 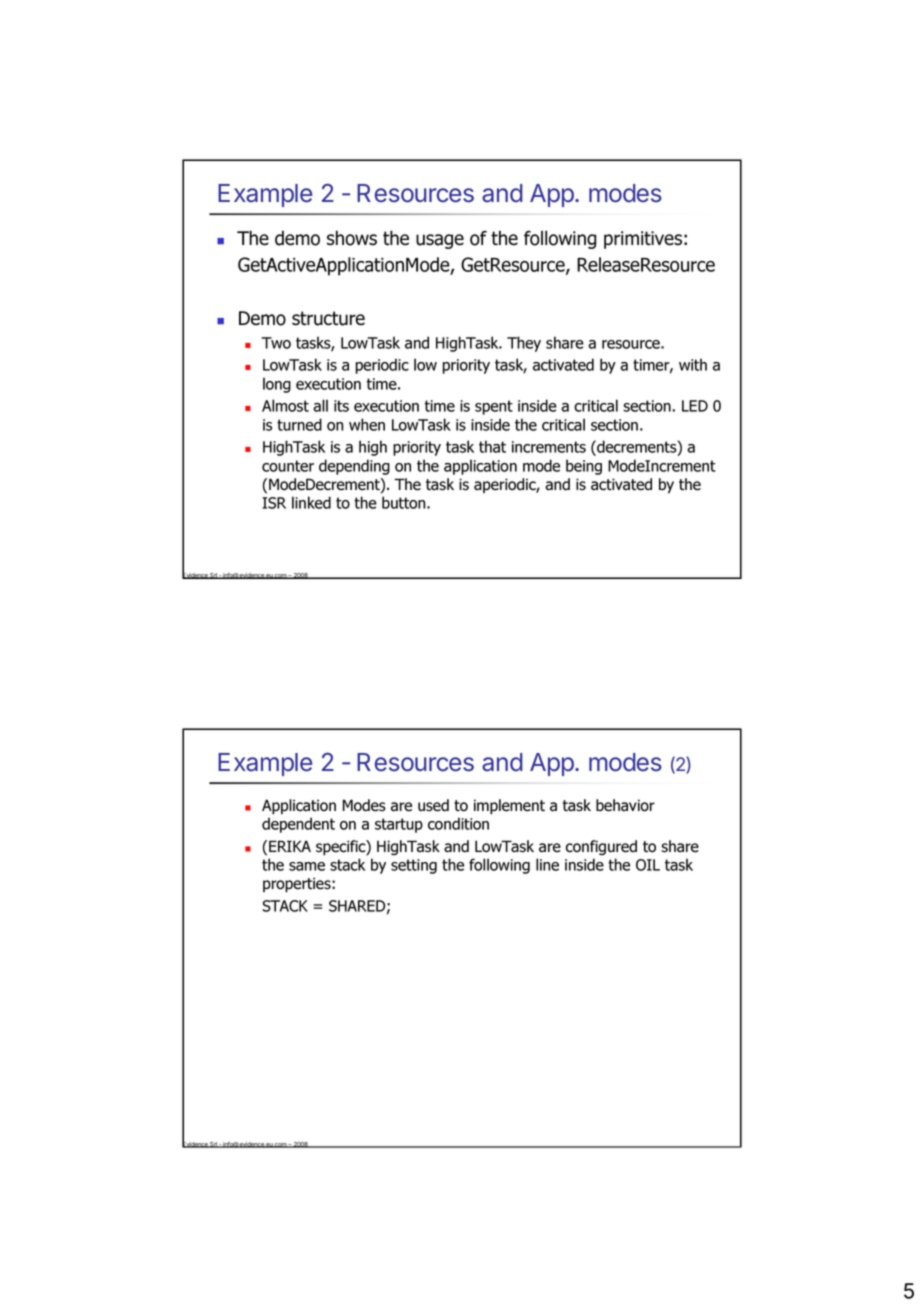 What do you see at coordinates (311, 502) in the screenshot?
I see `linked` at bounding box center [311, 502].
